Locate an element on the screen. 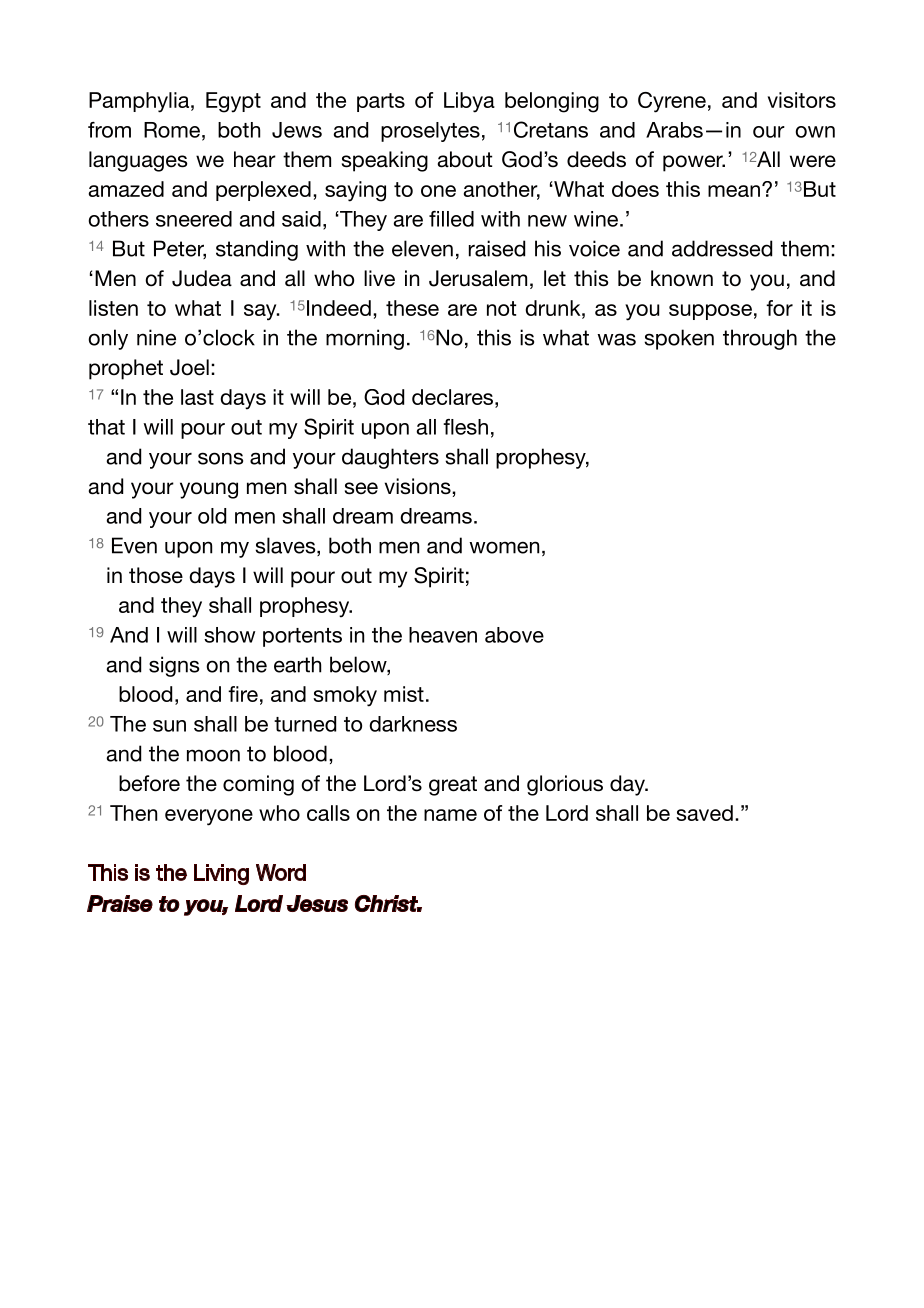 This screenshot has width=924, height=1308. women is located at coordinates (504, 547).
